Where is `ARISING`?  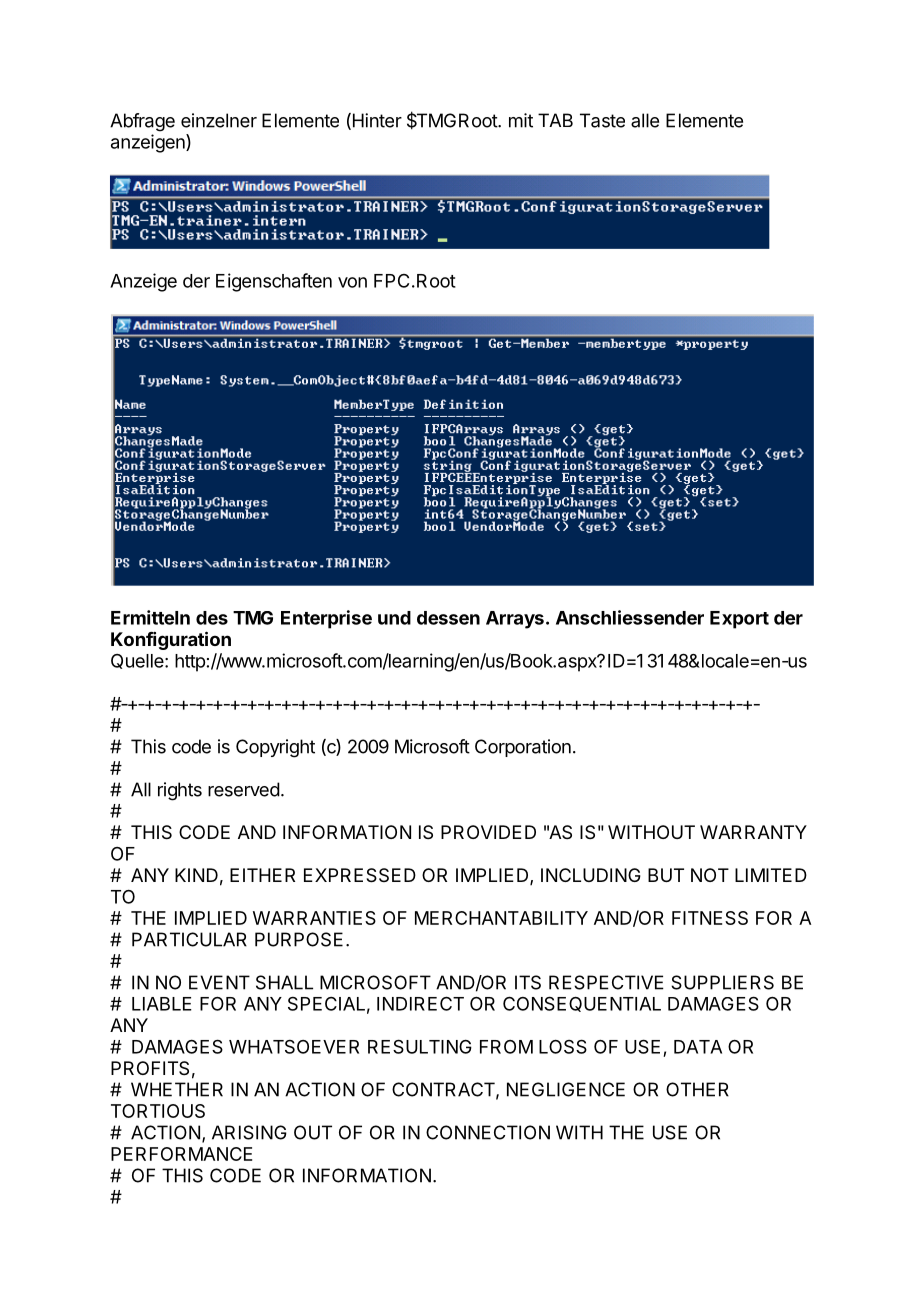 ARISING is located at coordinates (249, 1132).
